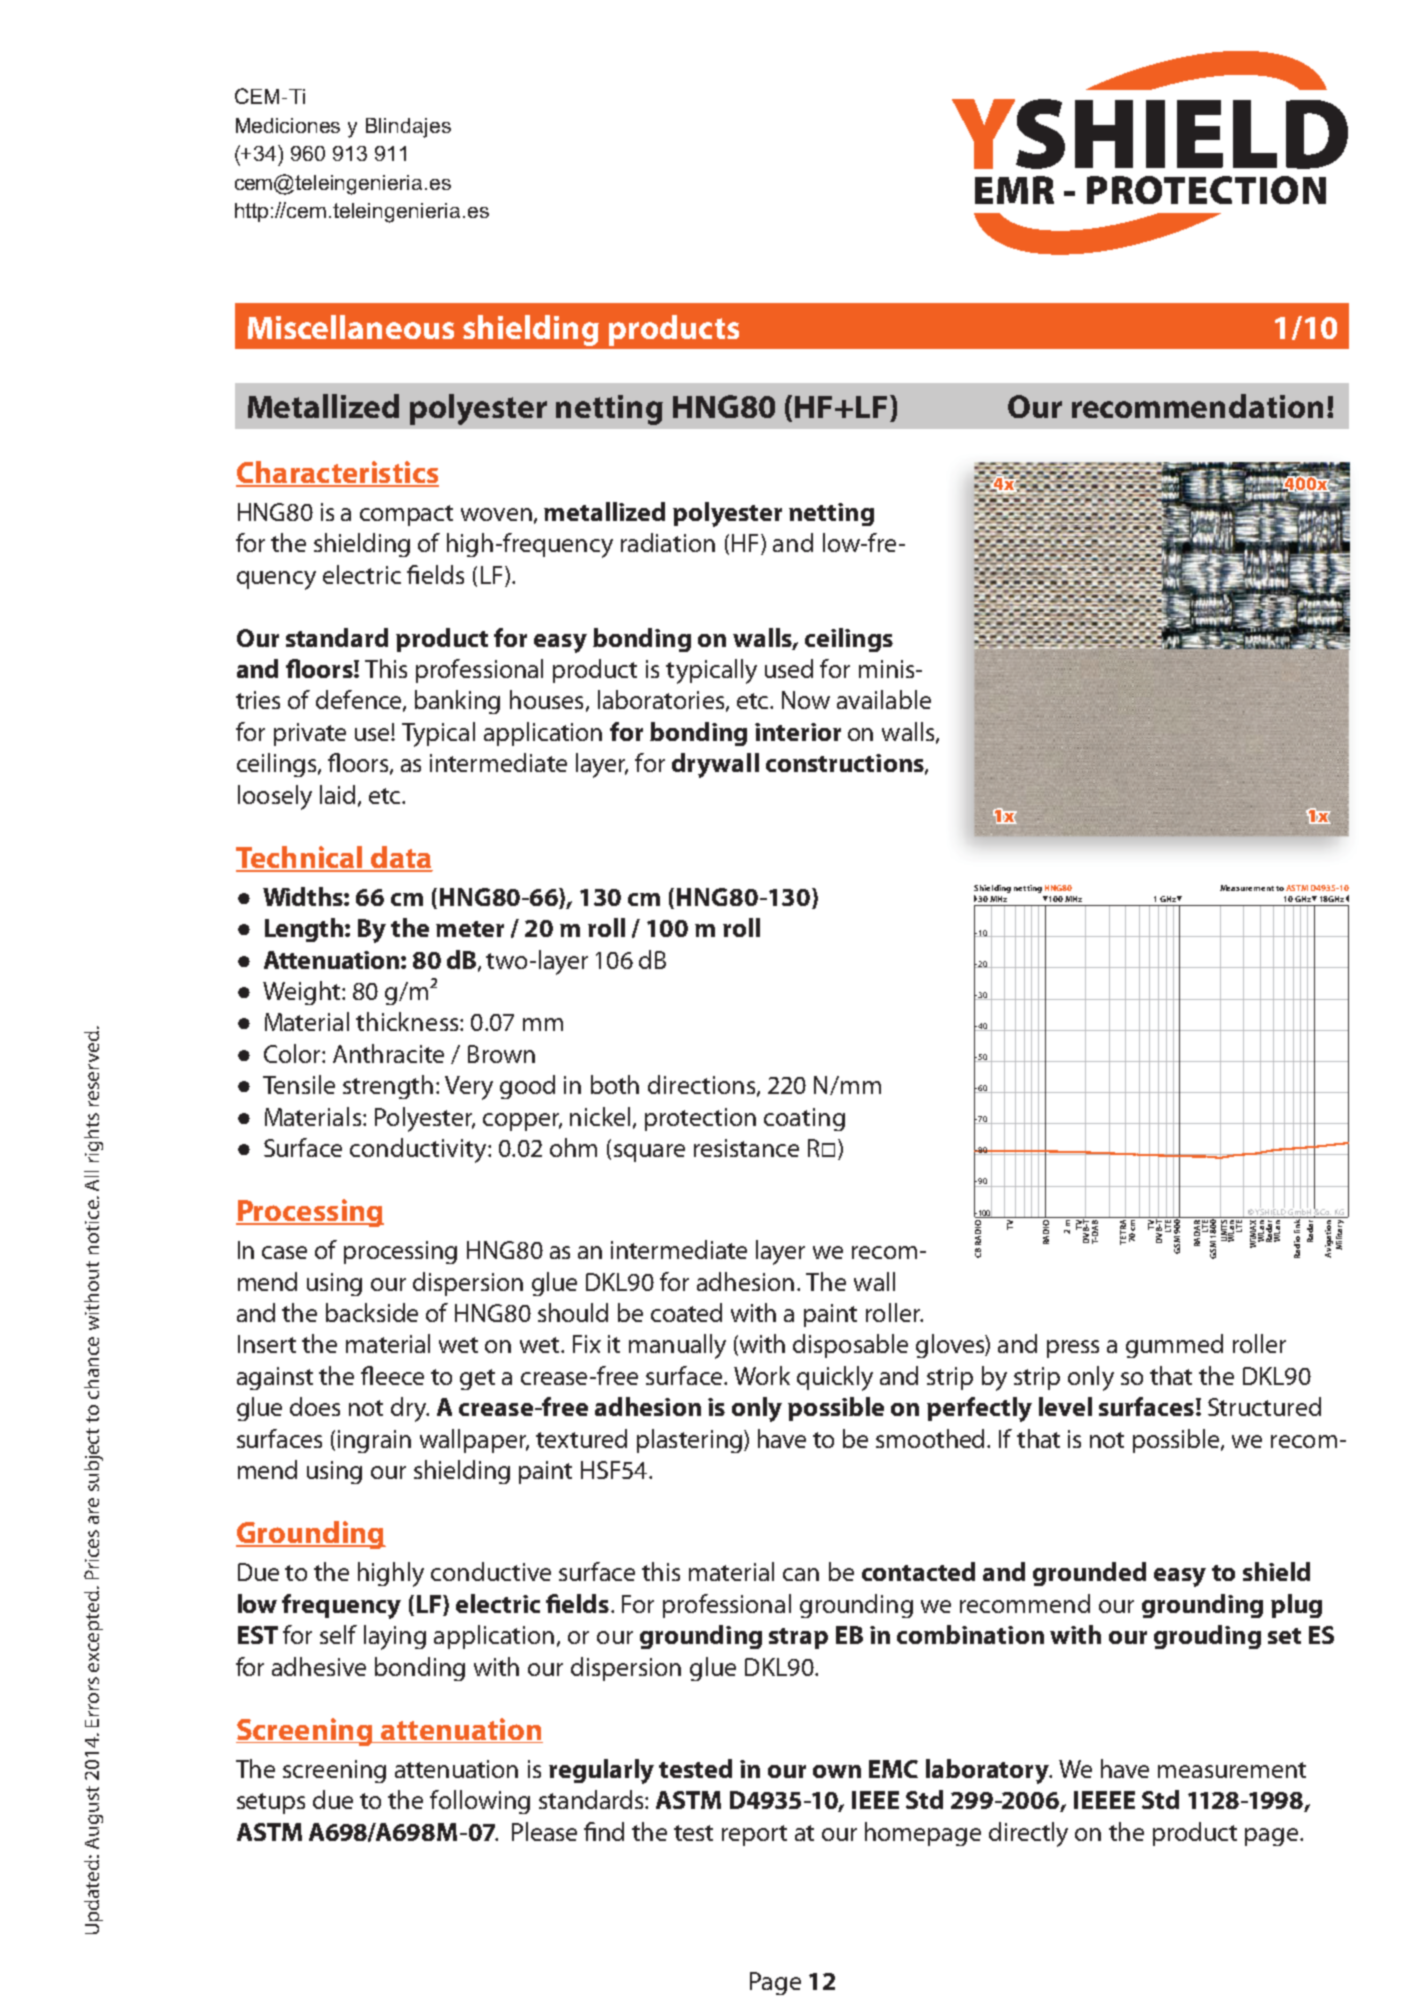 This screenshot has height=2003, width=1416. What do you see at coordinates (480, 1802) in the screenshot?
I see `following` at bounding box center [480, 1802].
